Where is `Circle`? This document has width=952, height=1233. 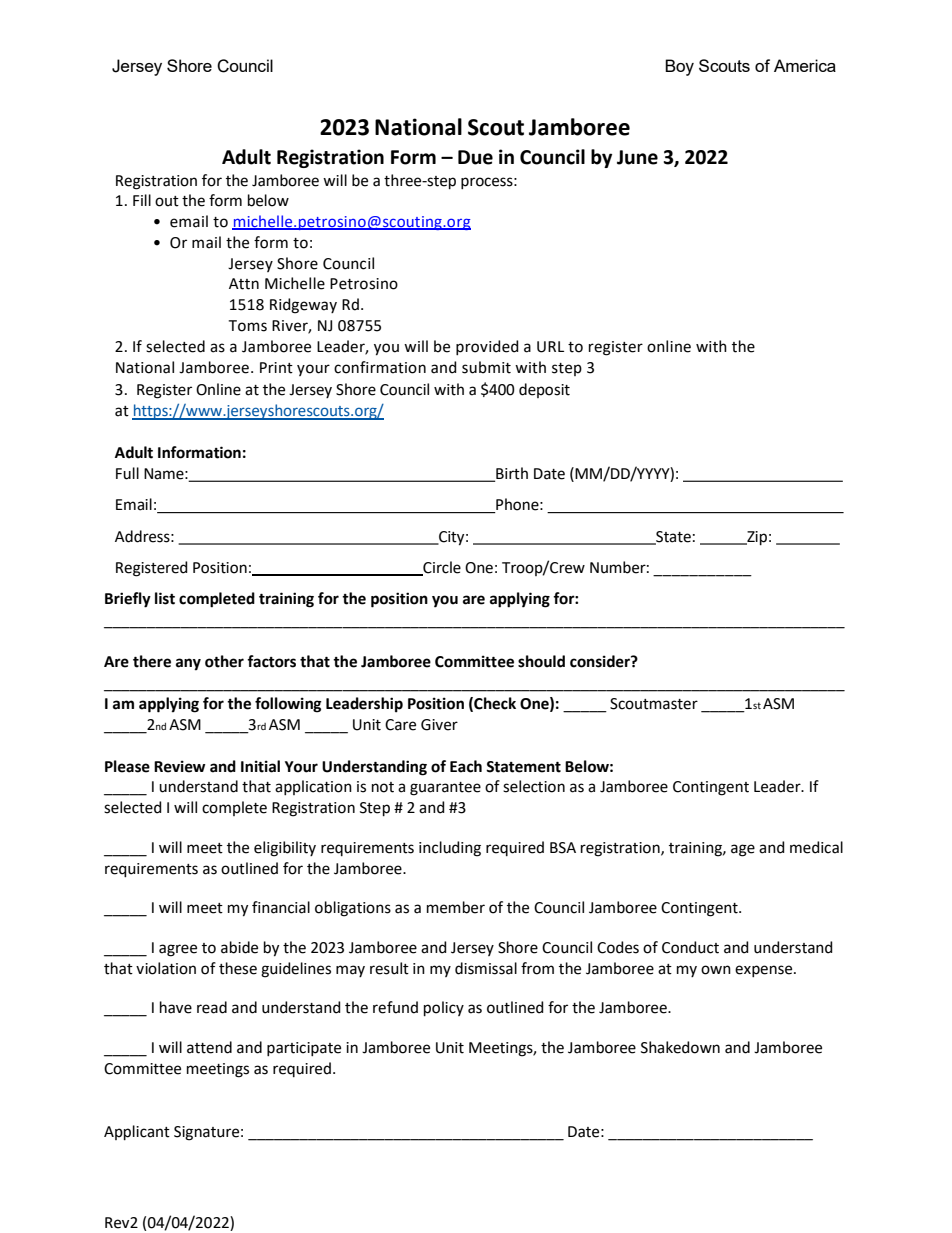 Circle is located at coordinates (441, 568).
